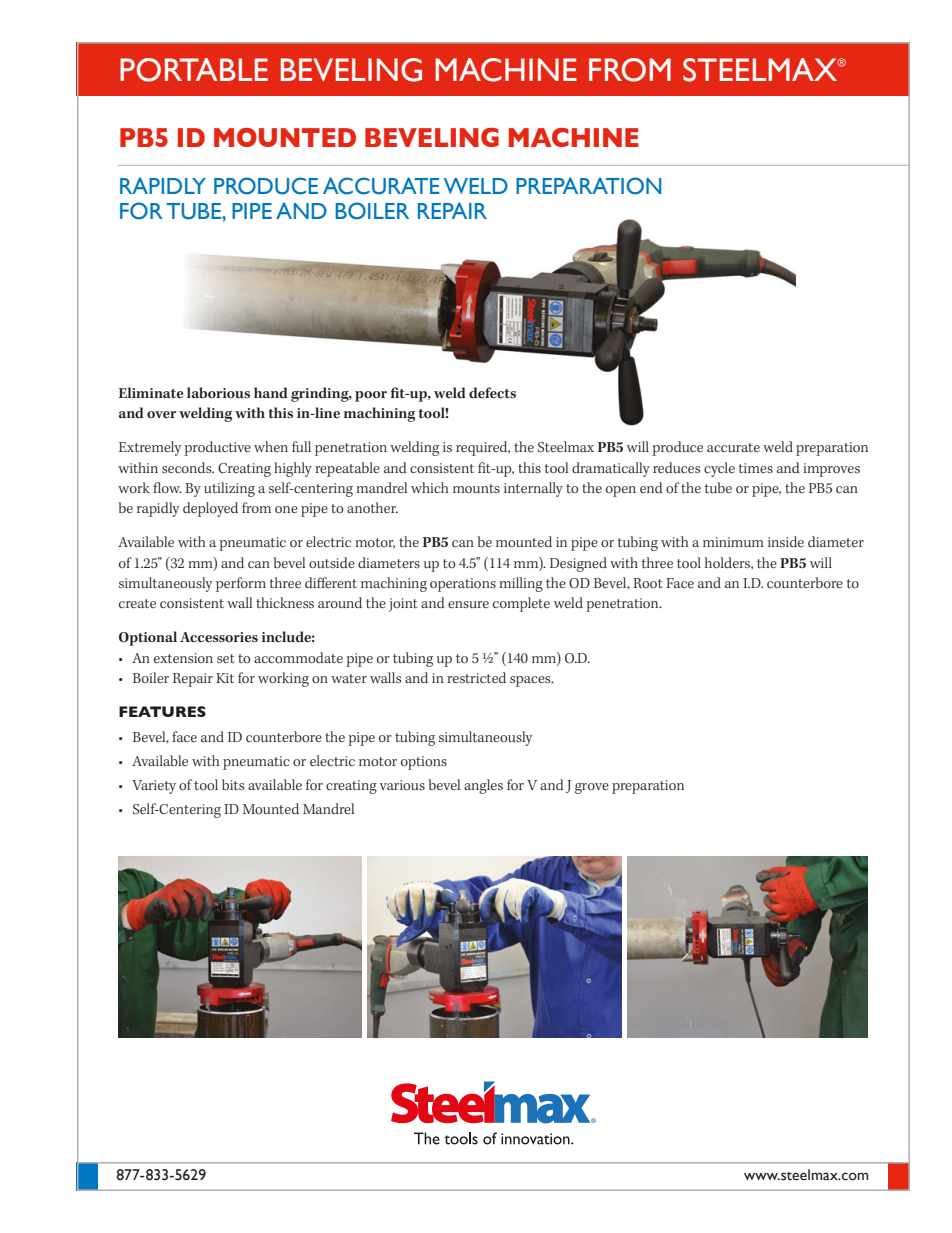 The width and height of the screenshot is (952, 1233). What do you see at coordinates (151, 392) in the screenshot?
I see `Eliminate` at bounding box center [151, 392].
